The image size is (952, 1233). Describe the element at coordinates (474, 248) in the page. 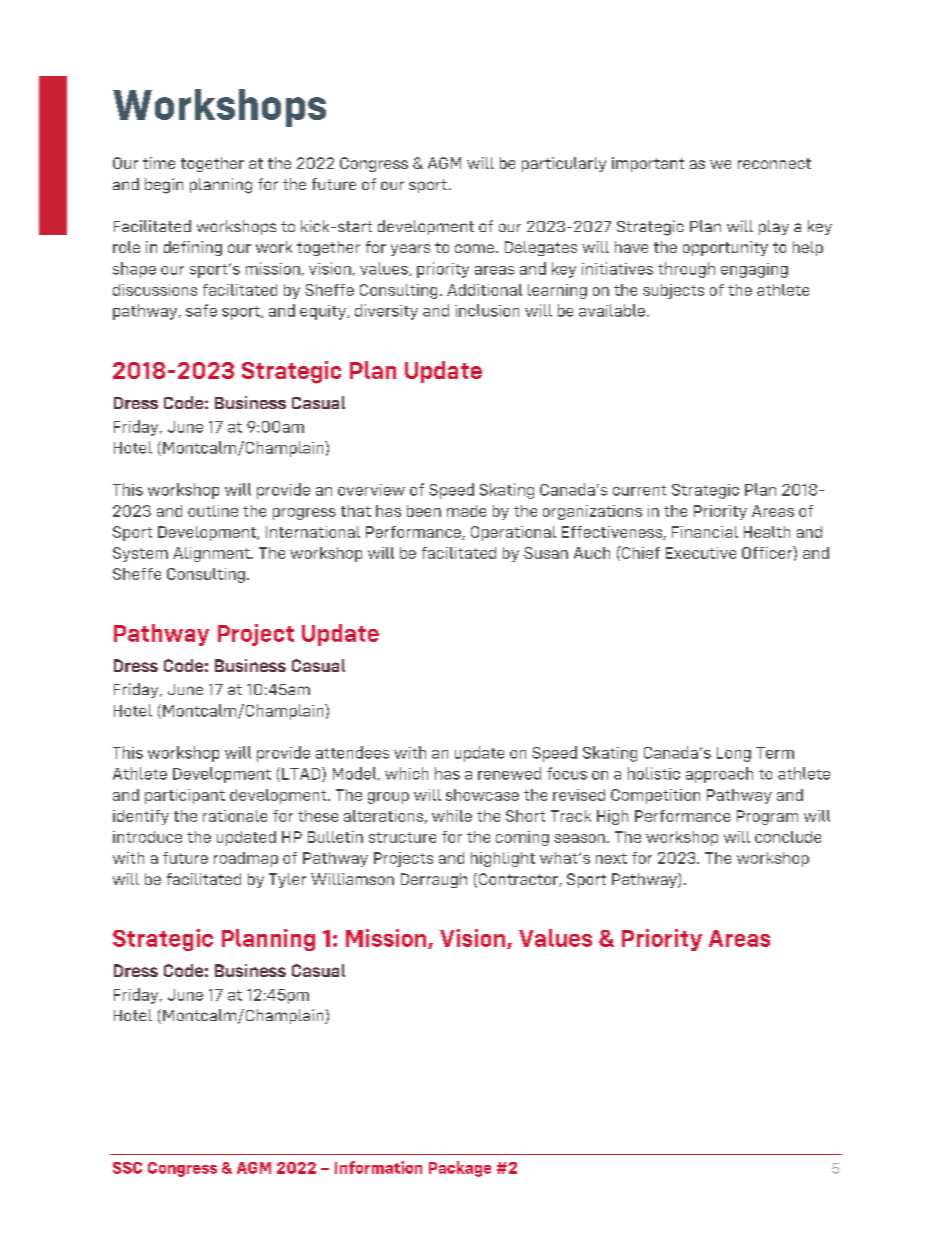

I see `come` at that location.
